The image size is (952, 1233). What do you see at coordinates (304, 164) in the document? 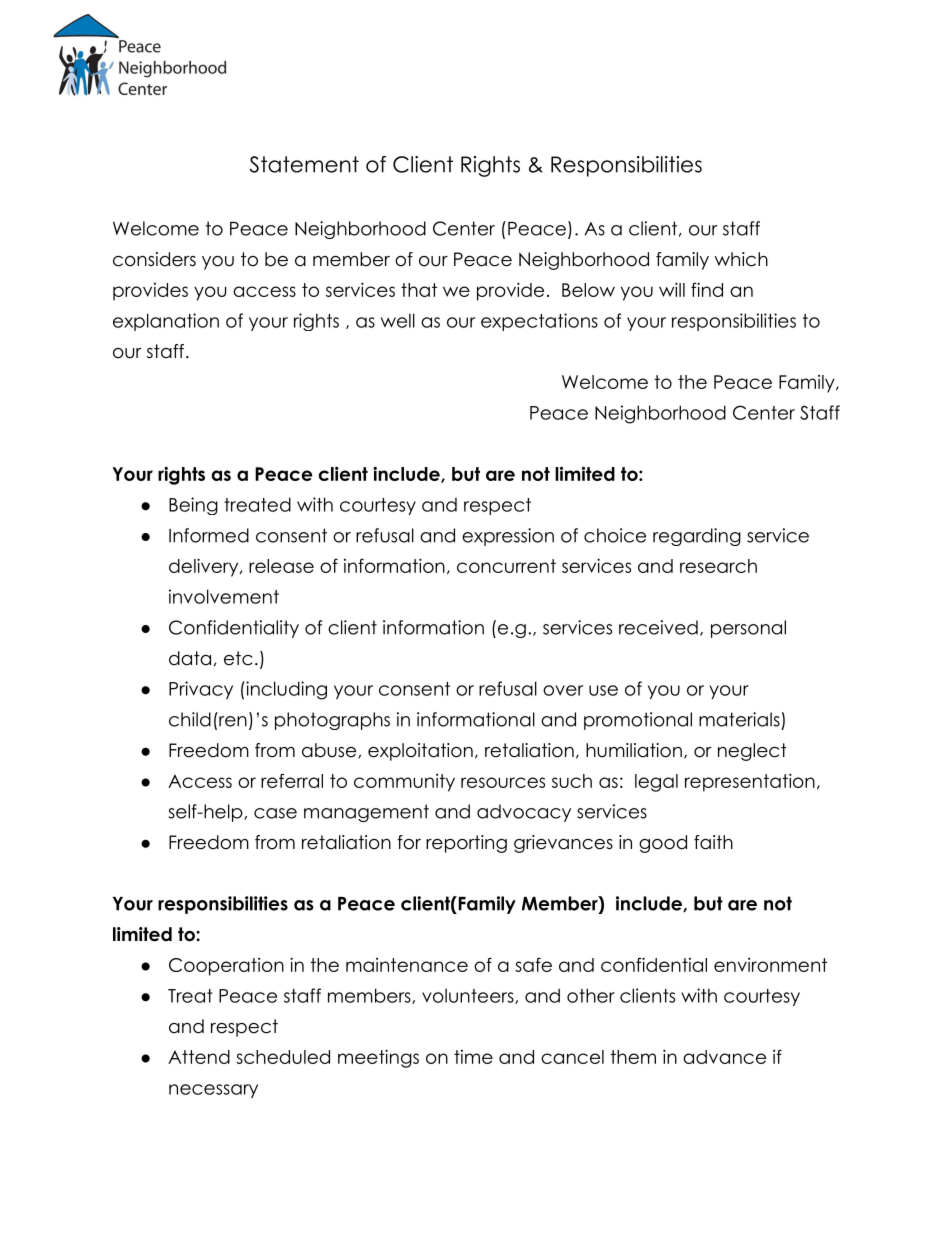
I see `Statement` at bounding box center [304, 164].
